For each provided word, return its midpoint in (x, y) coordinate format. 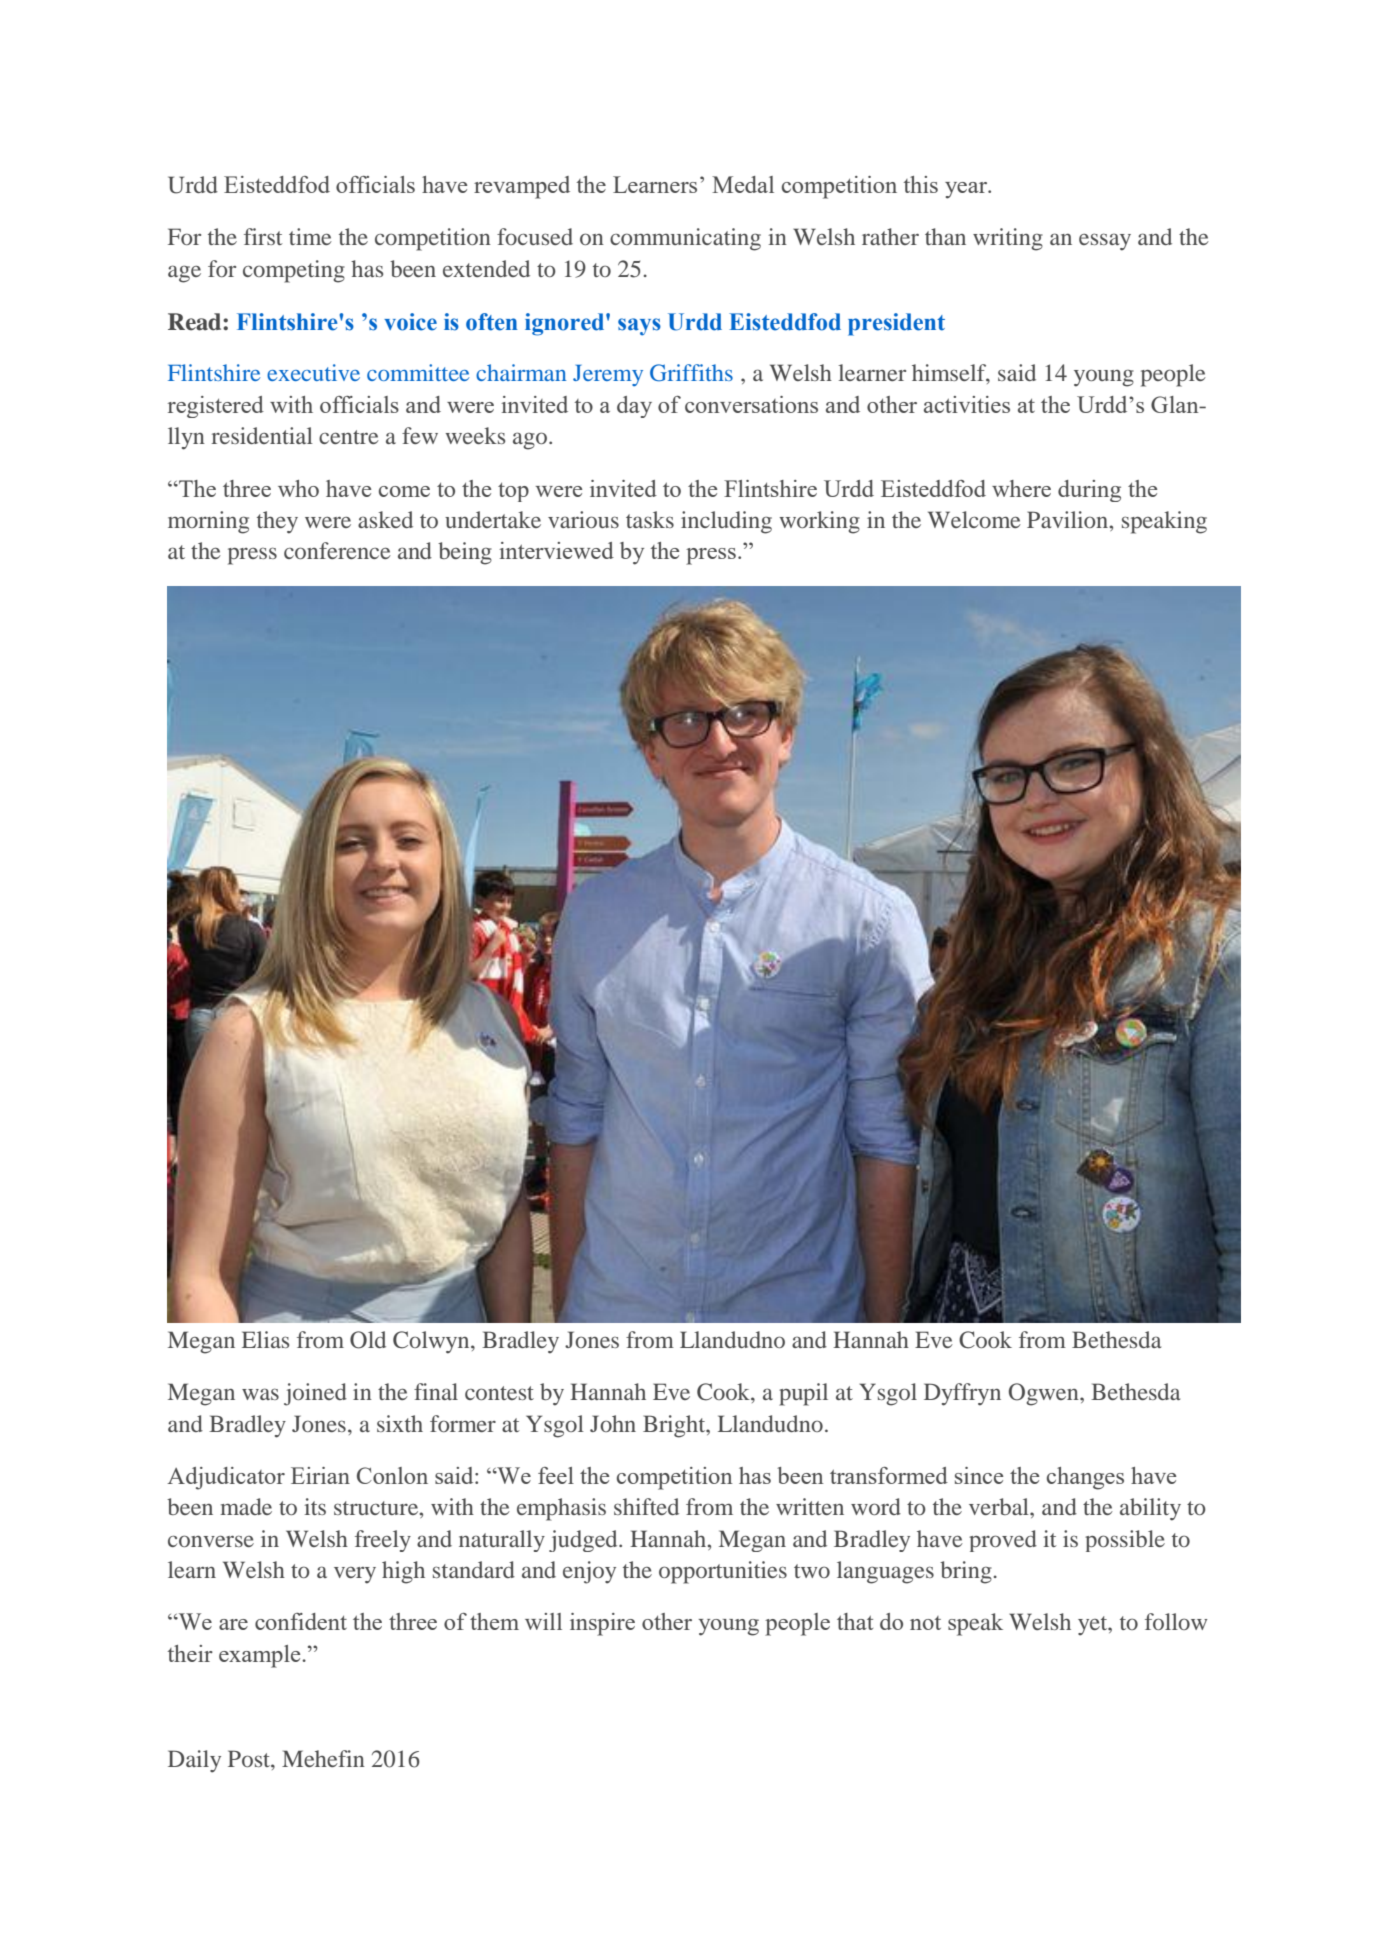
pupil (803, 1394)
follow (1176, 1621)
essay (1105, 242)
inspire (602, 1624)
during (1089, 491)
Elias (265, 1339)
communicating (685, 239)
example (261, 1656)
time (310, 236)
